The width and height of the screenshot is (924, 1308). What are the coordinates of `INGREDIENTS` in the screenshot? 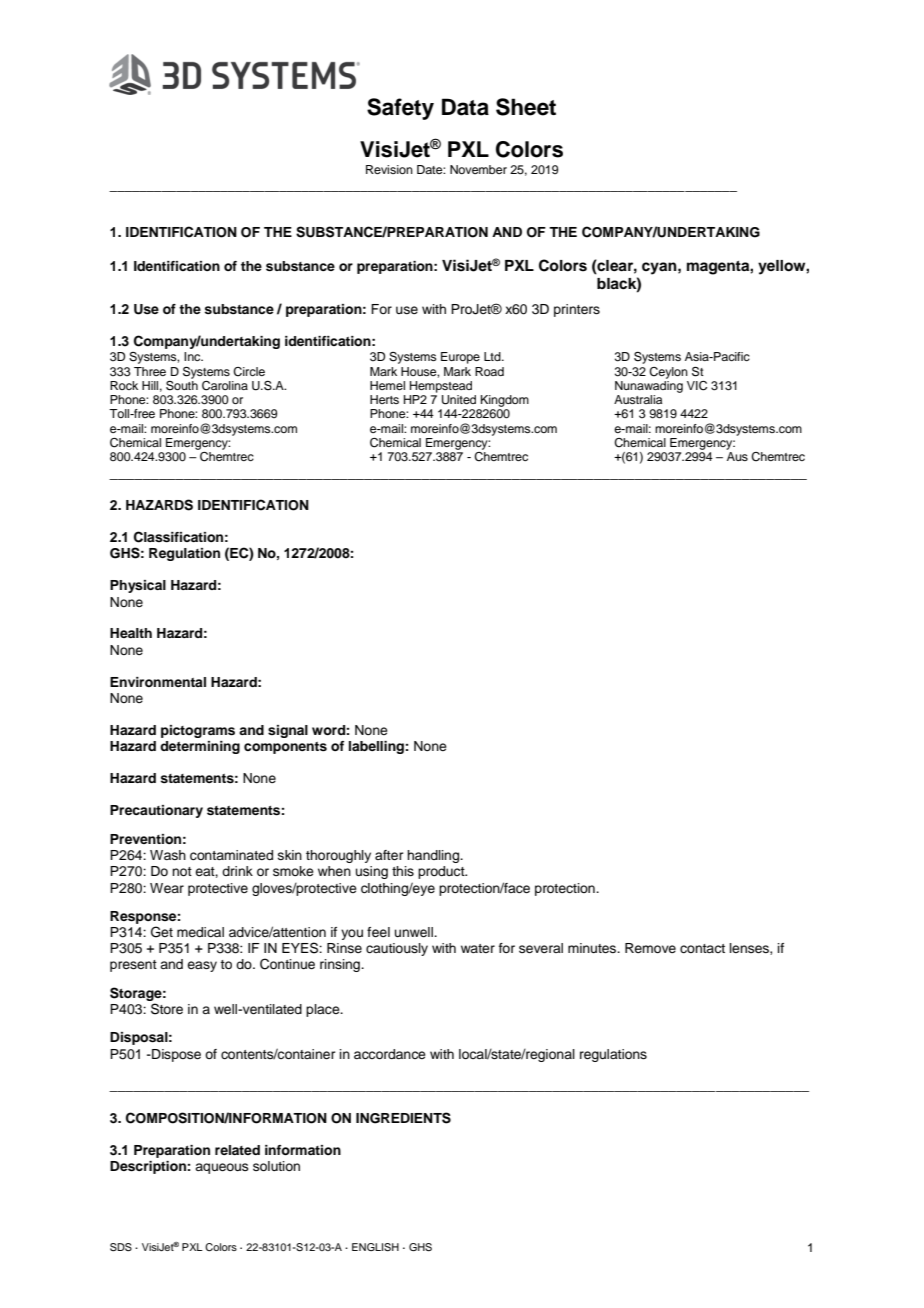 It's located at (403, 1118).
